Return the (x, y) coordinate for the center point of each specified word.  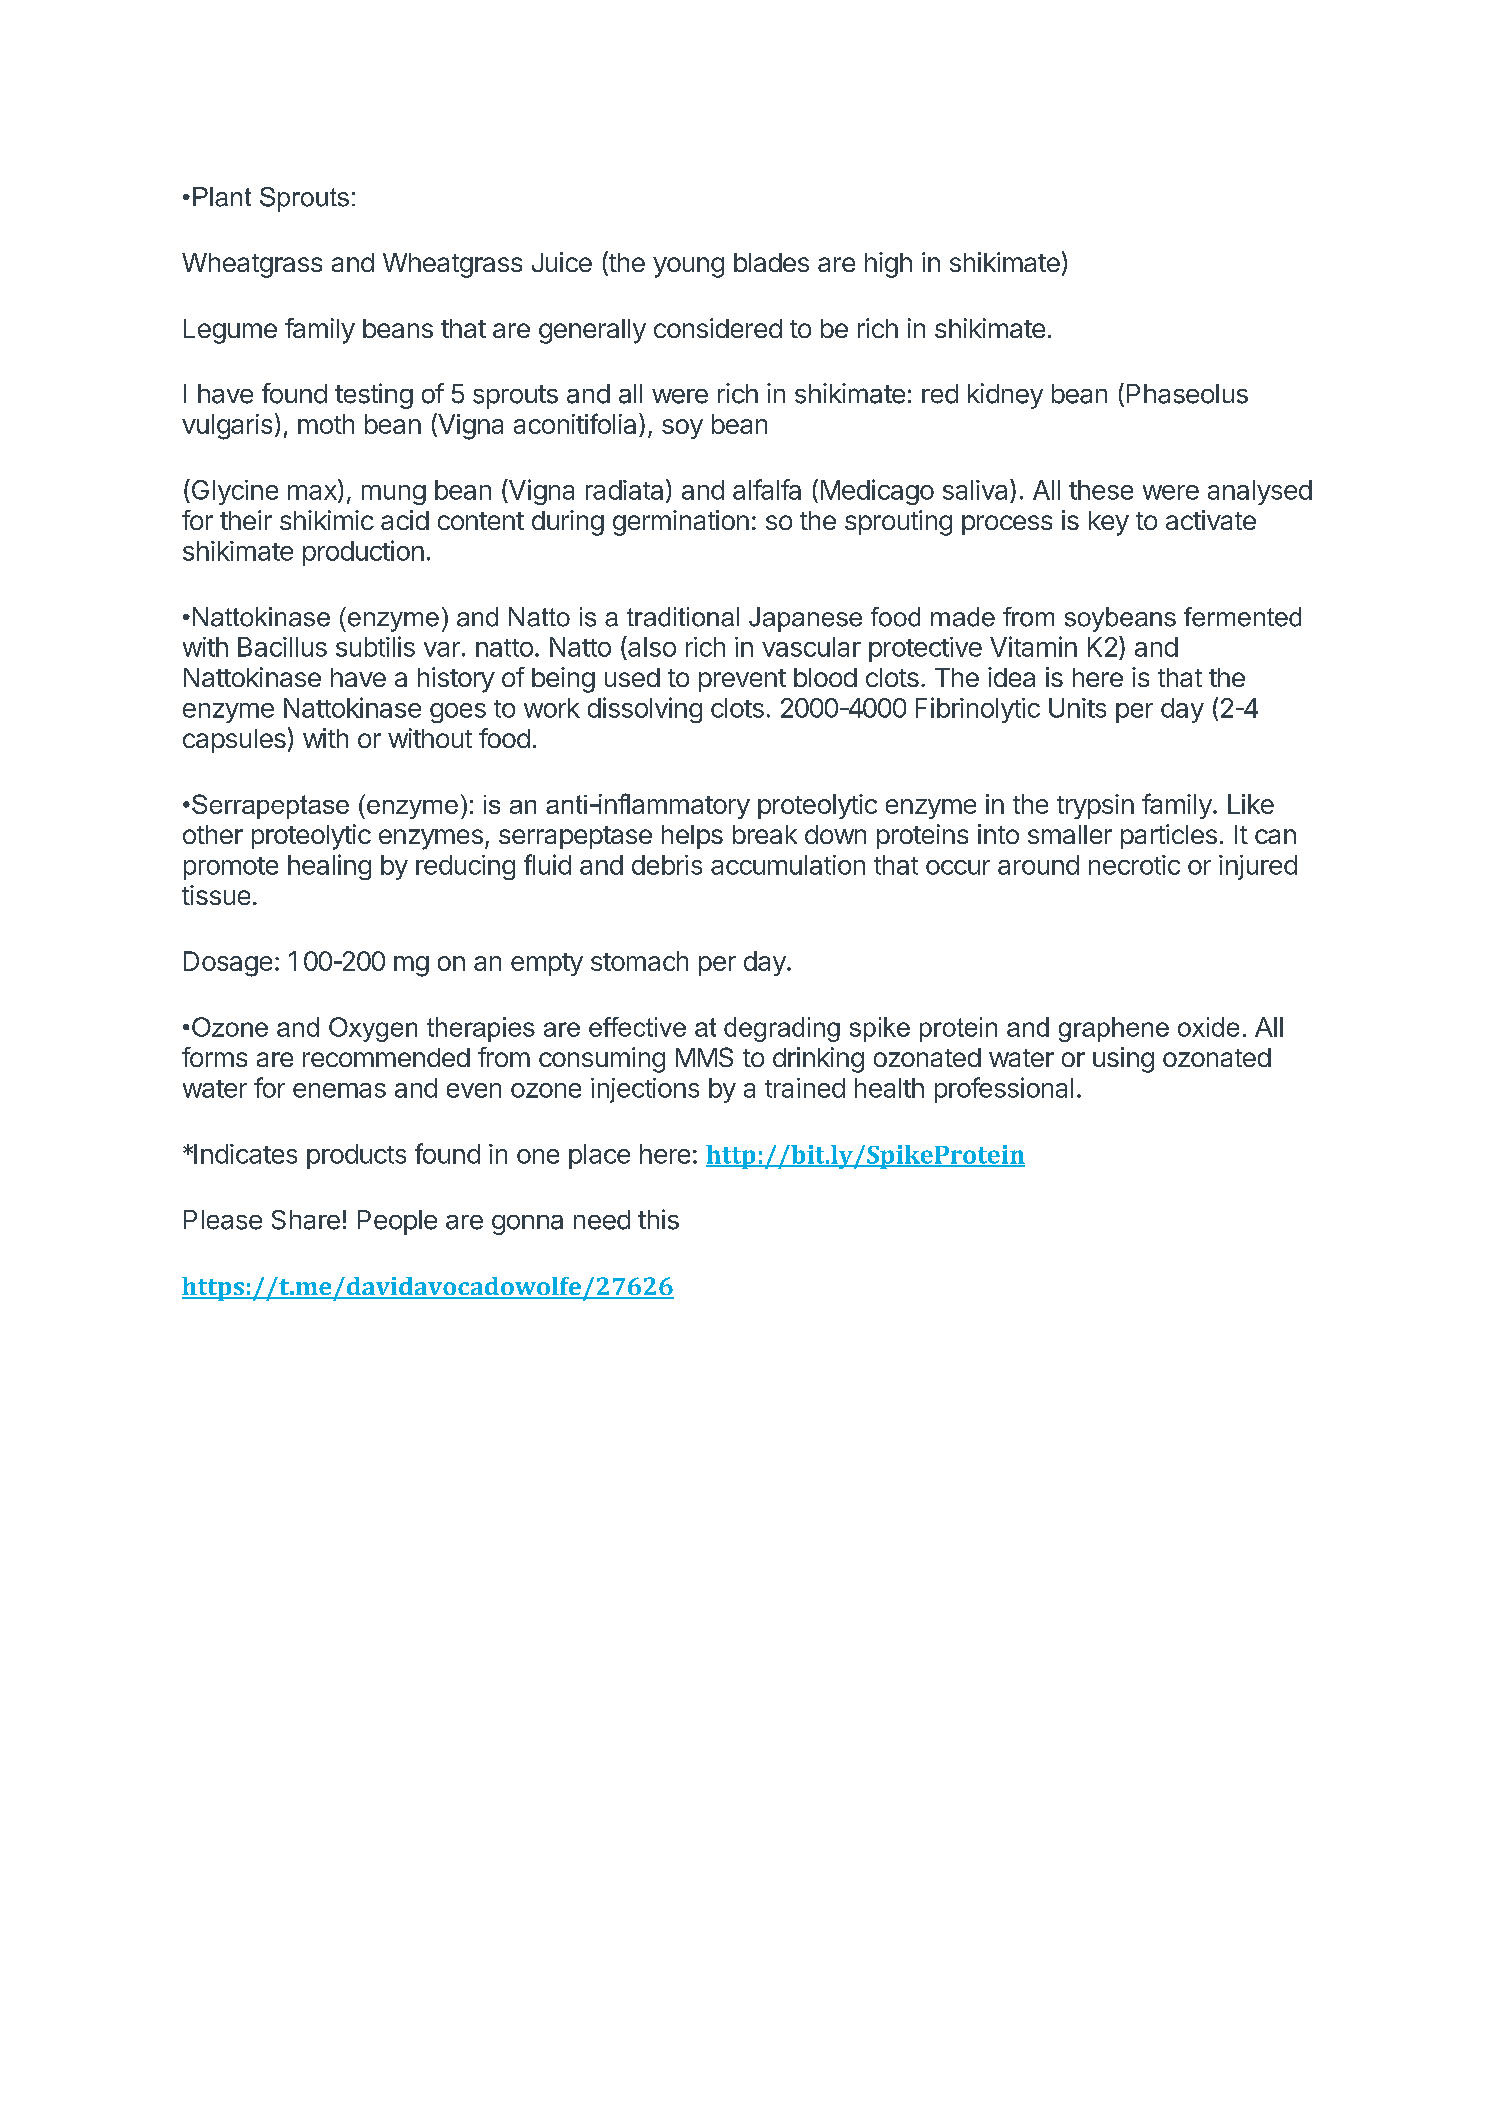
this (658, 1219)
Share (306, 1220)
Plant (222, 197)
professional (1004, 1090)
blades (771, 262)
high (888, 265)
